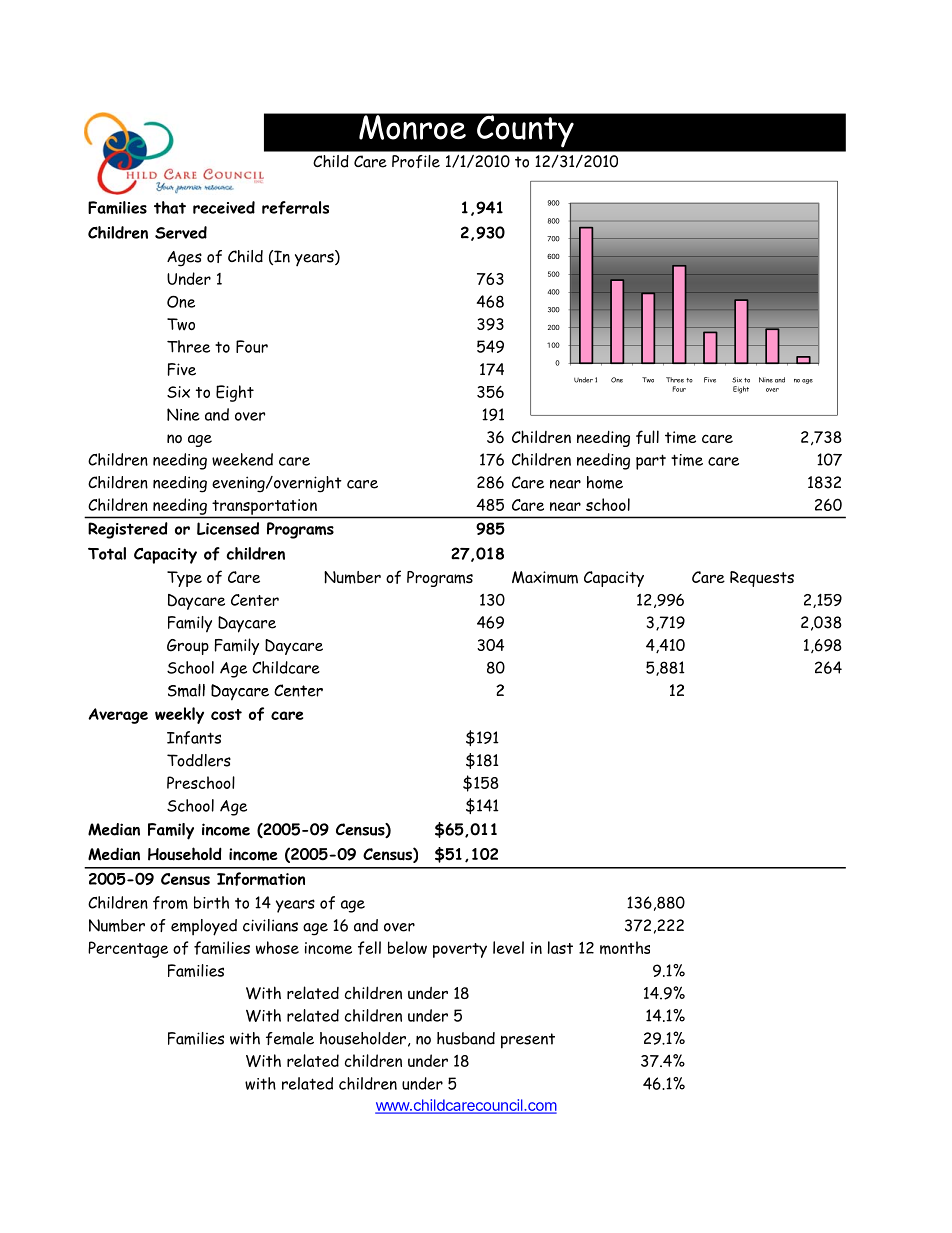 This image has height=1233, width=952. I want to click on husband, so click(466, 1038).
